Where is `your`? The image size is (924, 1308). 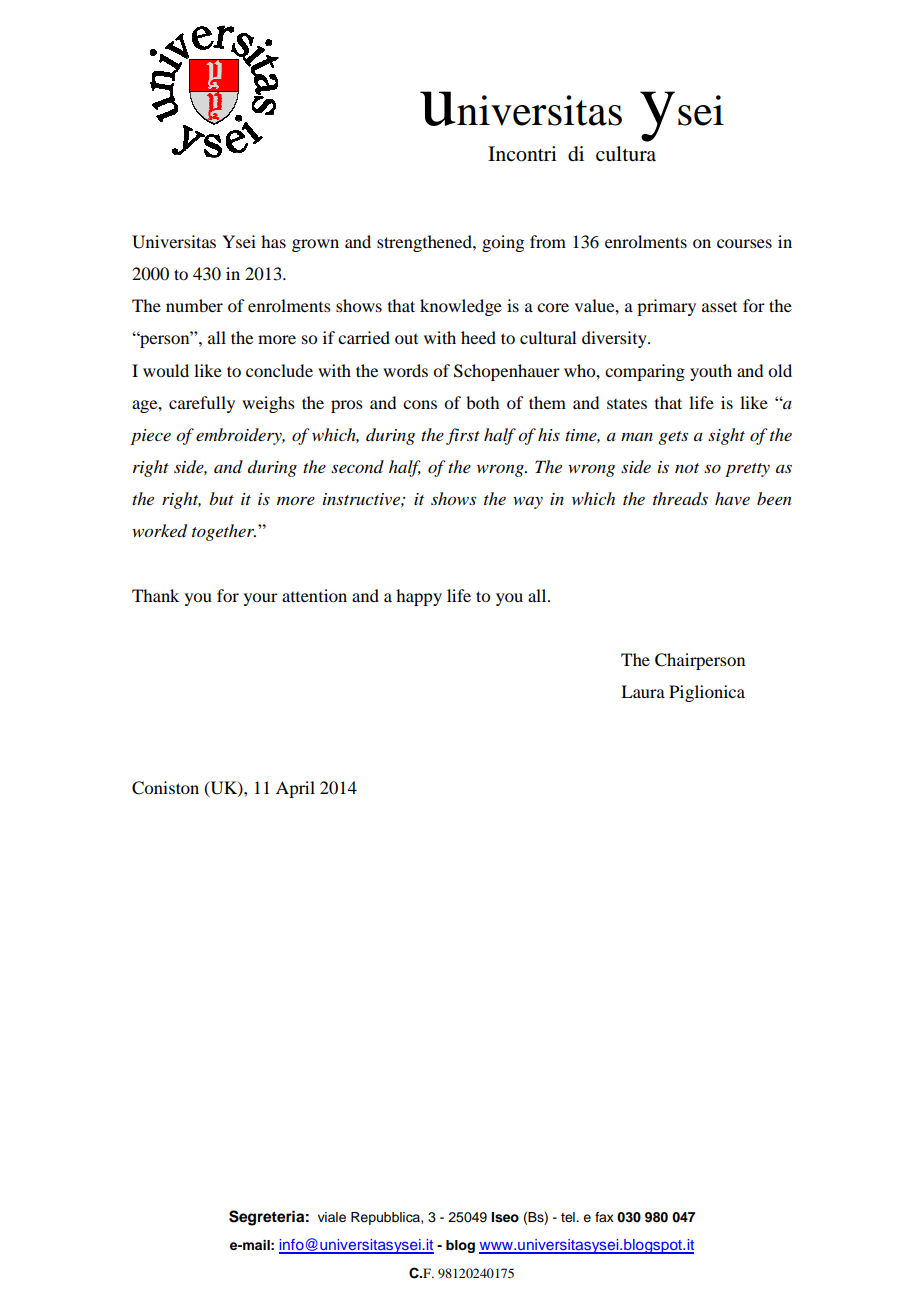 your is located at coordinates (261, 599).
